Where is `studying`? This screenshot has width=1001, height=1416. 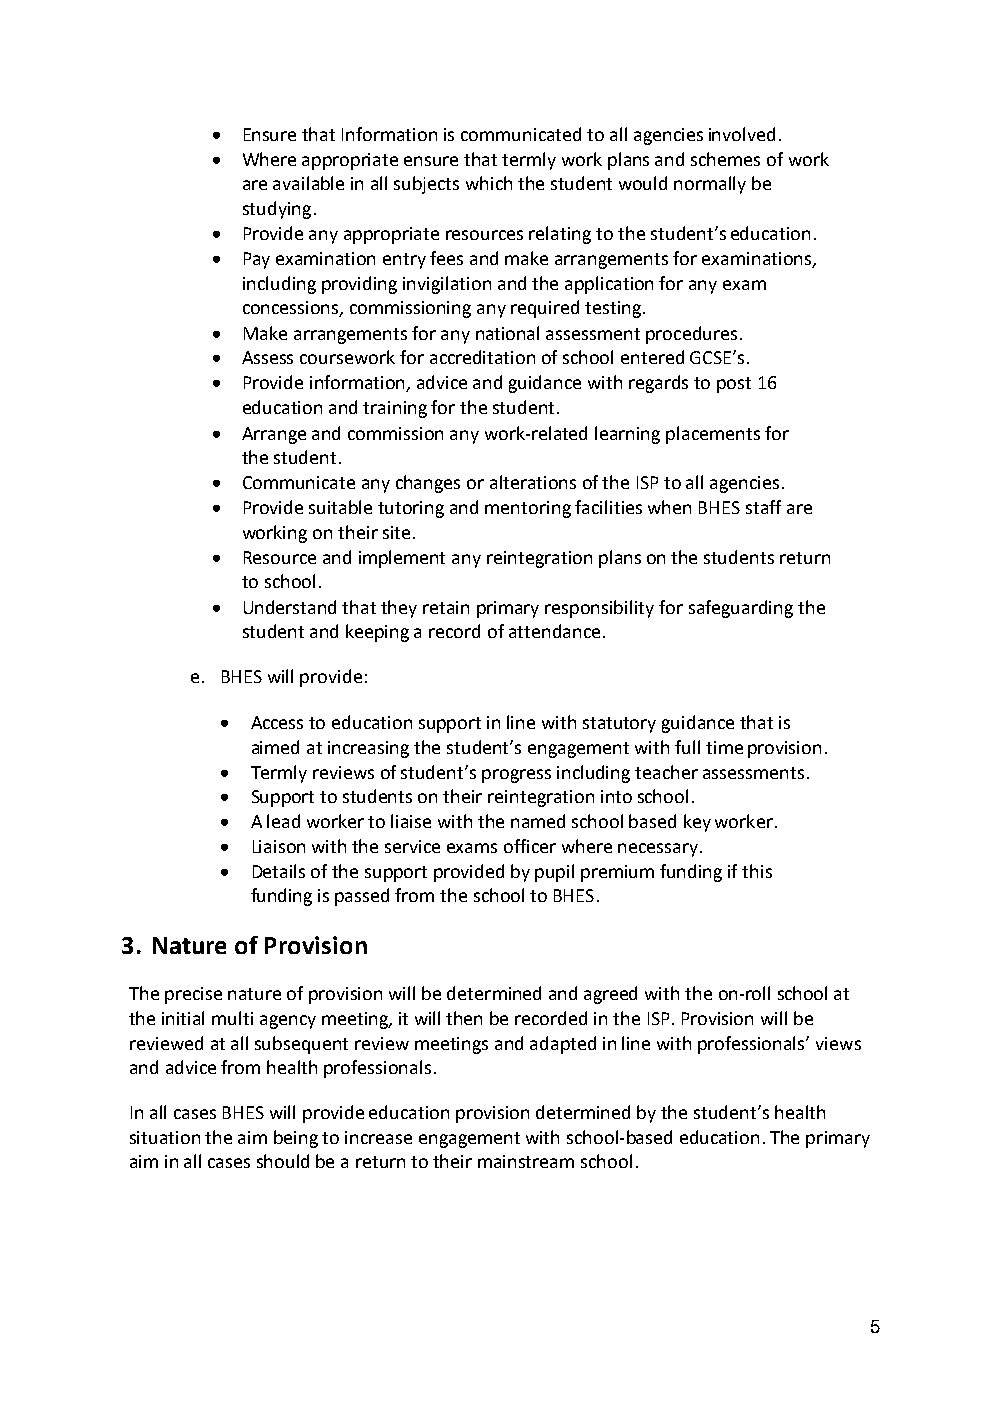 studying is located at coordinates (277, 210).
